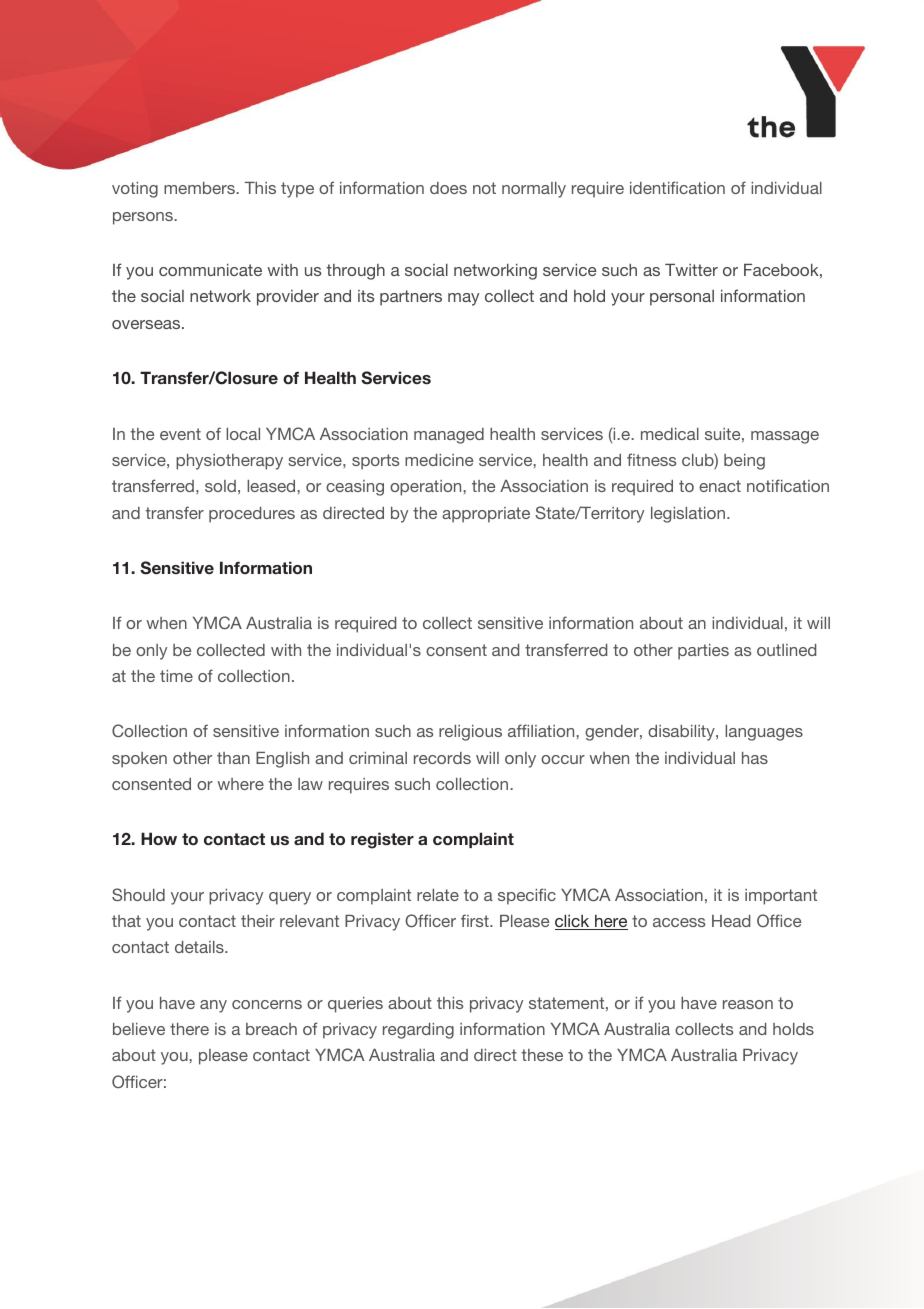 This page has width=924, height=1309. What do you see at coordinates (670, 434) in the page?
I see `medical` at bounding box center [670, 434].
